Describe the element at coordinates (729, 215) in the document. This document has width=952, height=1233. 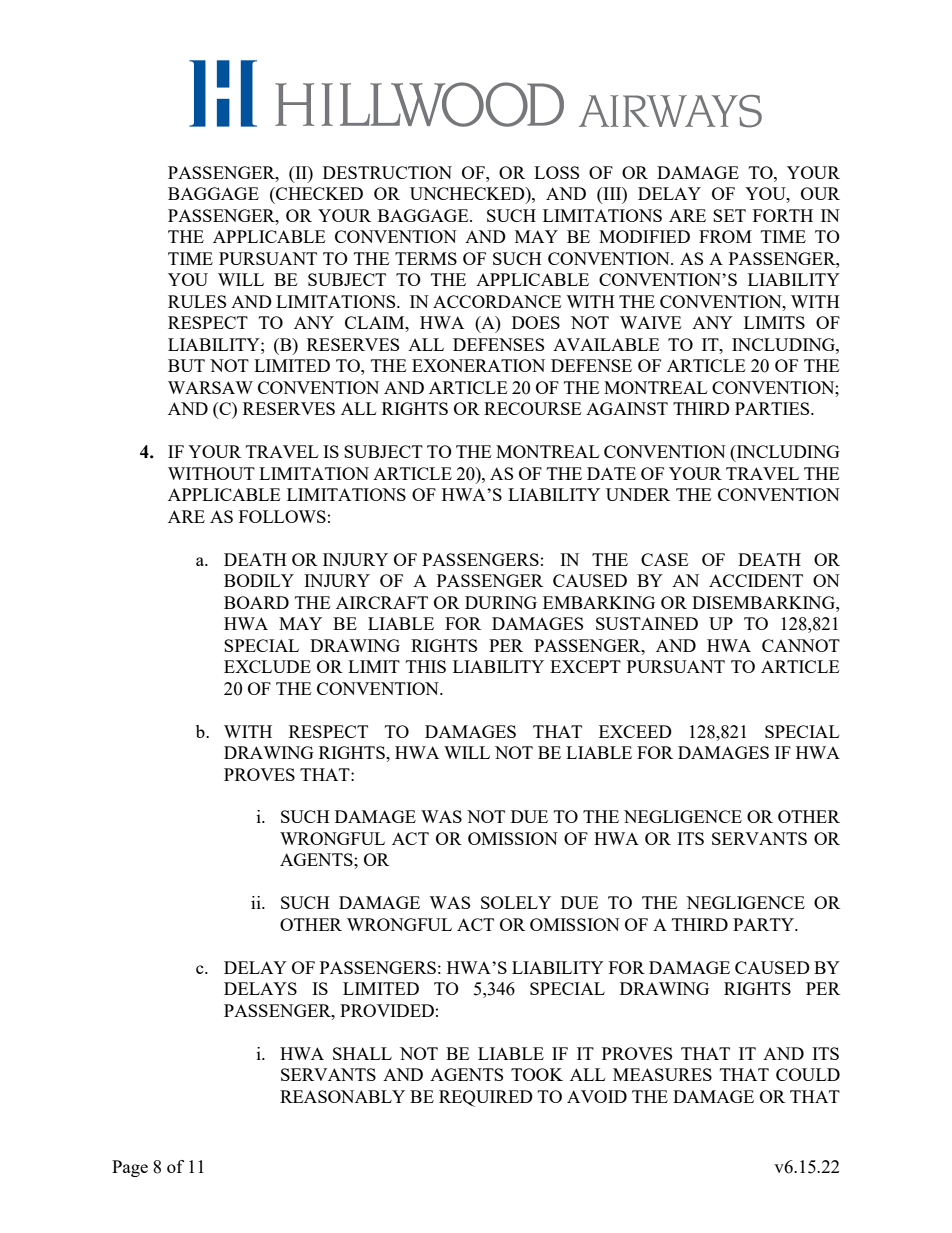
I see `SET` at that location.
